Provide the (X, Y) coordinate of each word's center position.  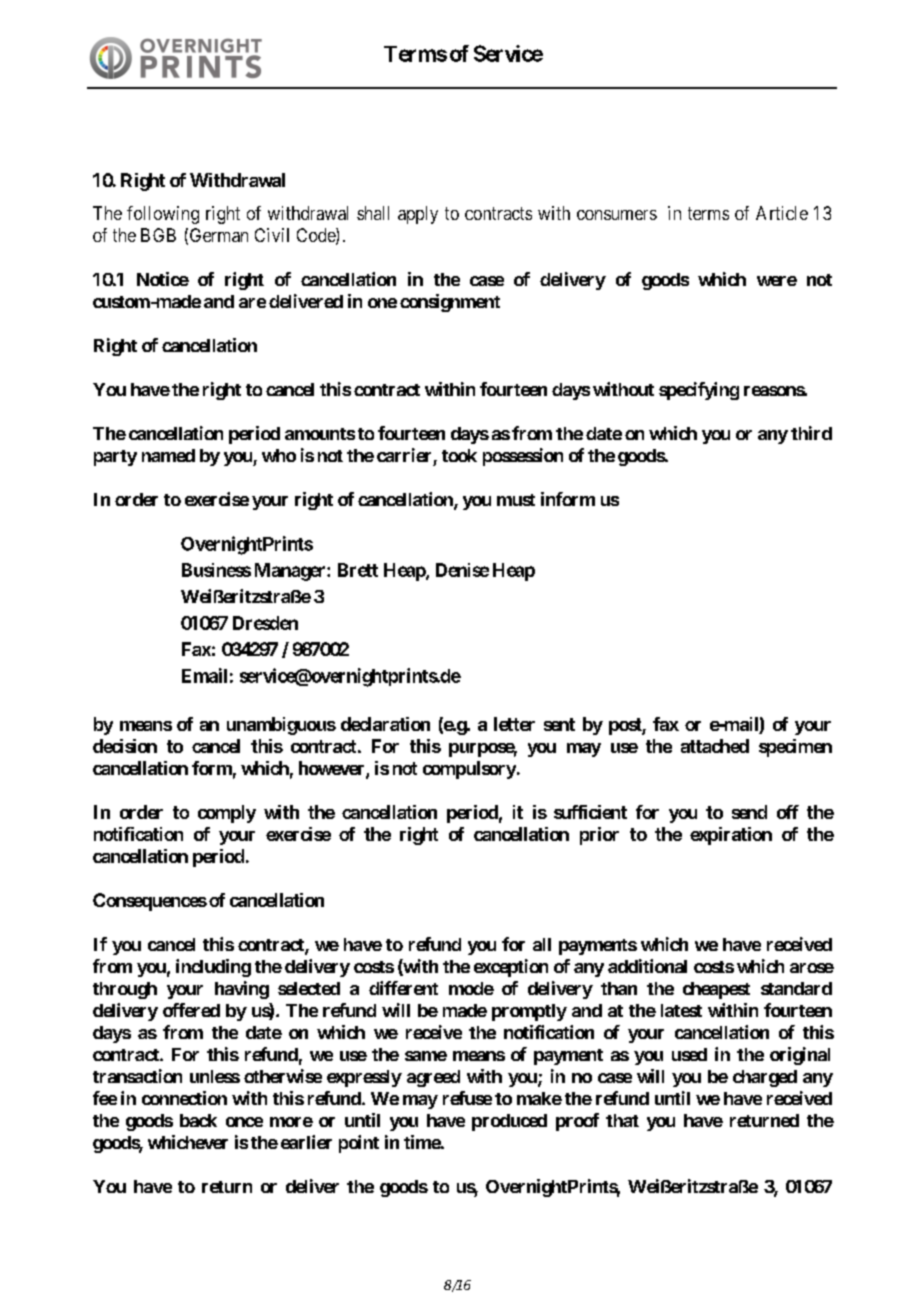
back (198, 1120)
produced (509, 1122)
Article (782, 213)
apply (418, 215)
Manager (291, 572)
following (163, 215)
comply (227, 814)
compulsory (469, 770)
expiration (731, 836)
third (811, 433)
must (516, 500)
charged (765, 1078)
